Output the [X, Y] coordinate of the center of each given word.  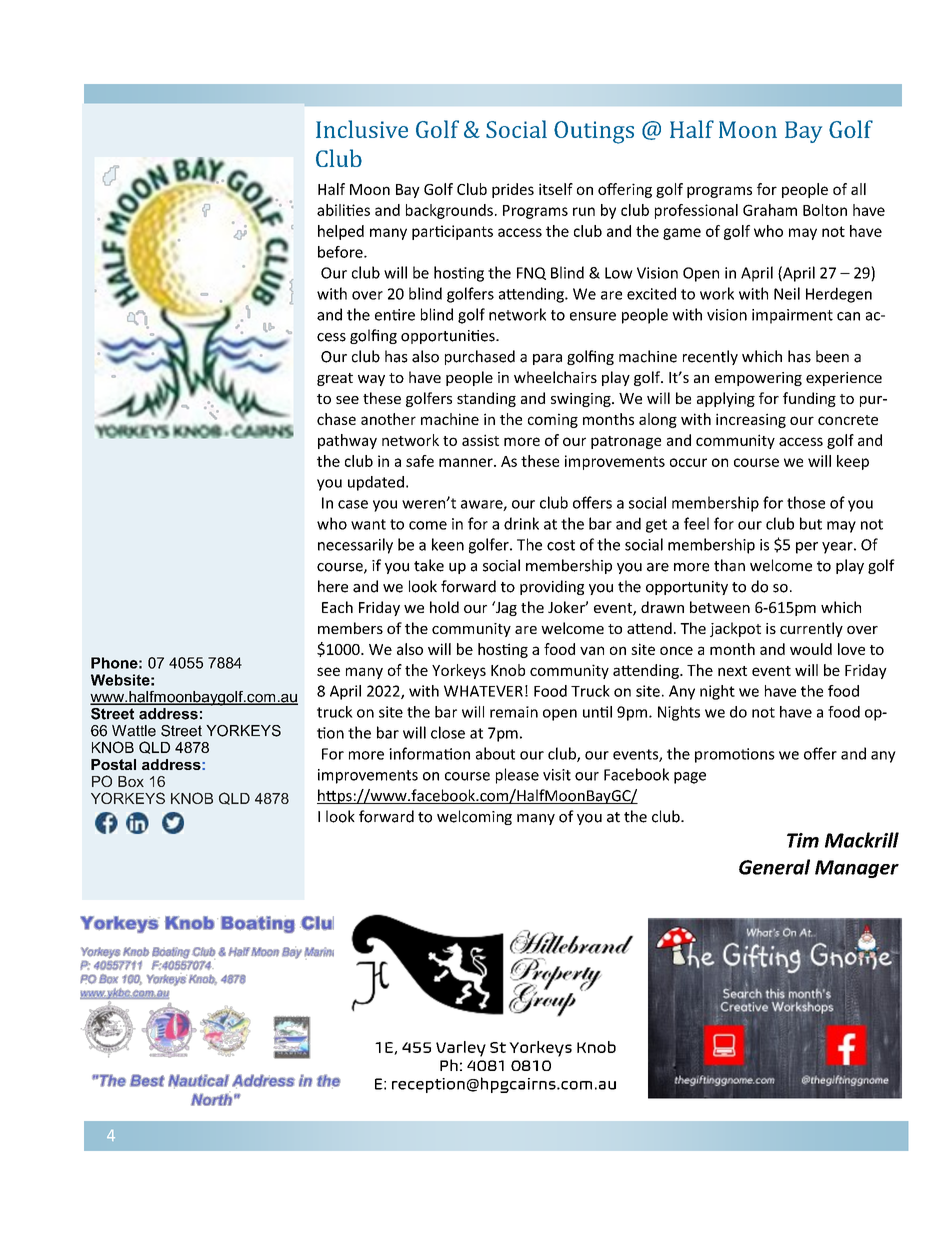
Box [131, 781]
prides [513, 190]
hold [444, 607]
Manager [857, 869]
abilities [343, 210]
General [774, 867]
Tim [803, 840]
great [335, 379]
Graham [770, 210]
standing [486, 399]
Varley [461, 1049]
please [517, 776]
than [729, 565]
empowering [758, 379]
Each [337, 607]
